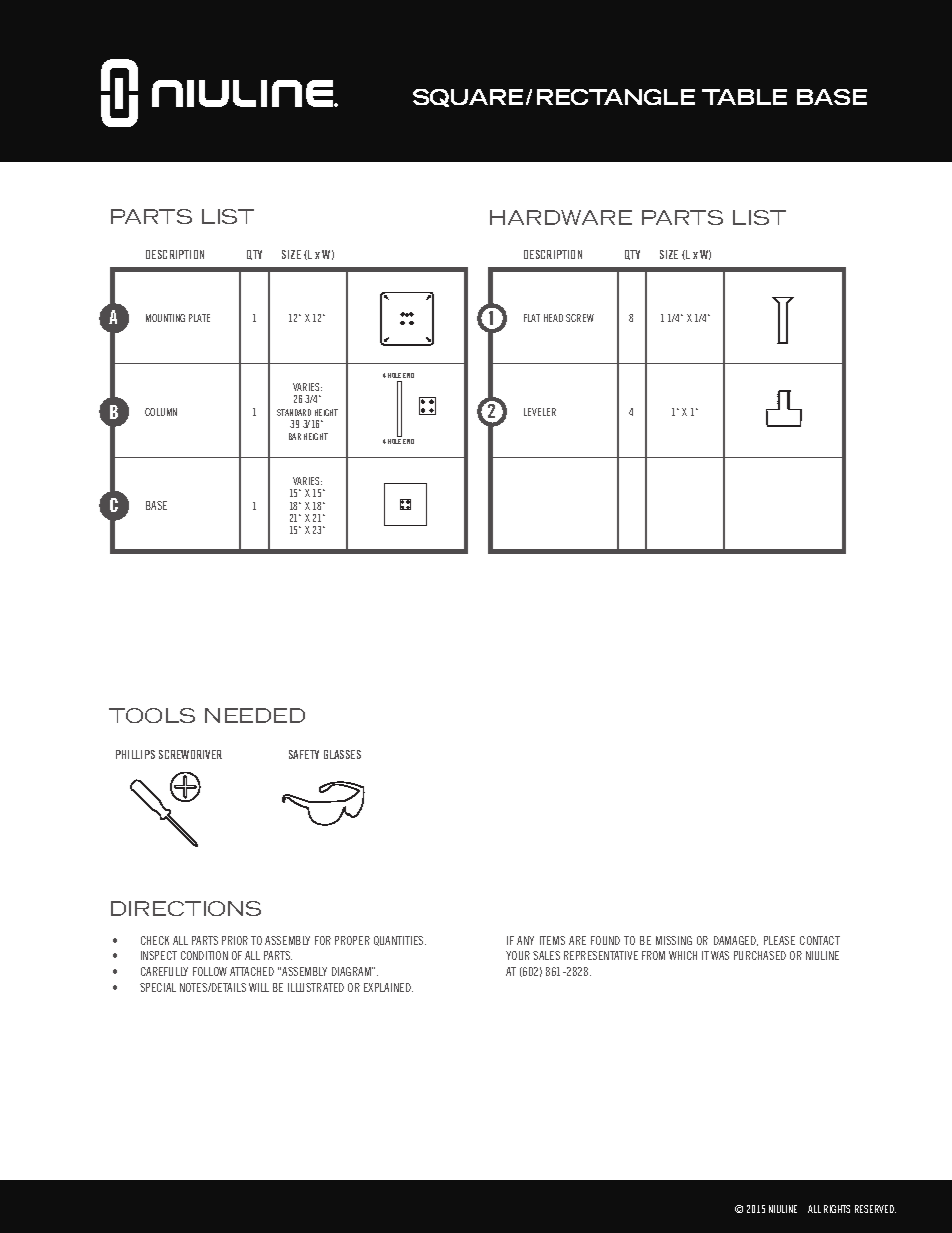 This screenshot has width=952, height=1233. What do you see at coordinates (342, 754) in the screenshot?
I see `GLASSES` at bounding box center [342, 754].
